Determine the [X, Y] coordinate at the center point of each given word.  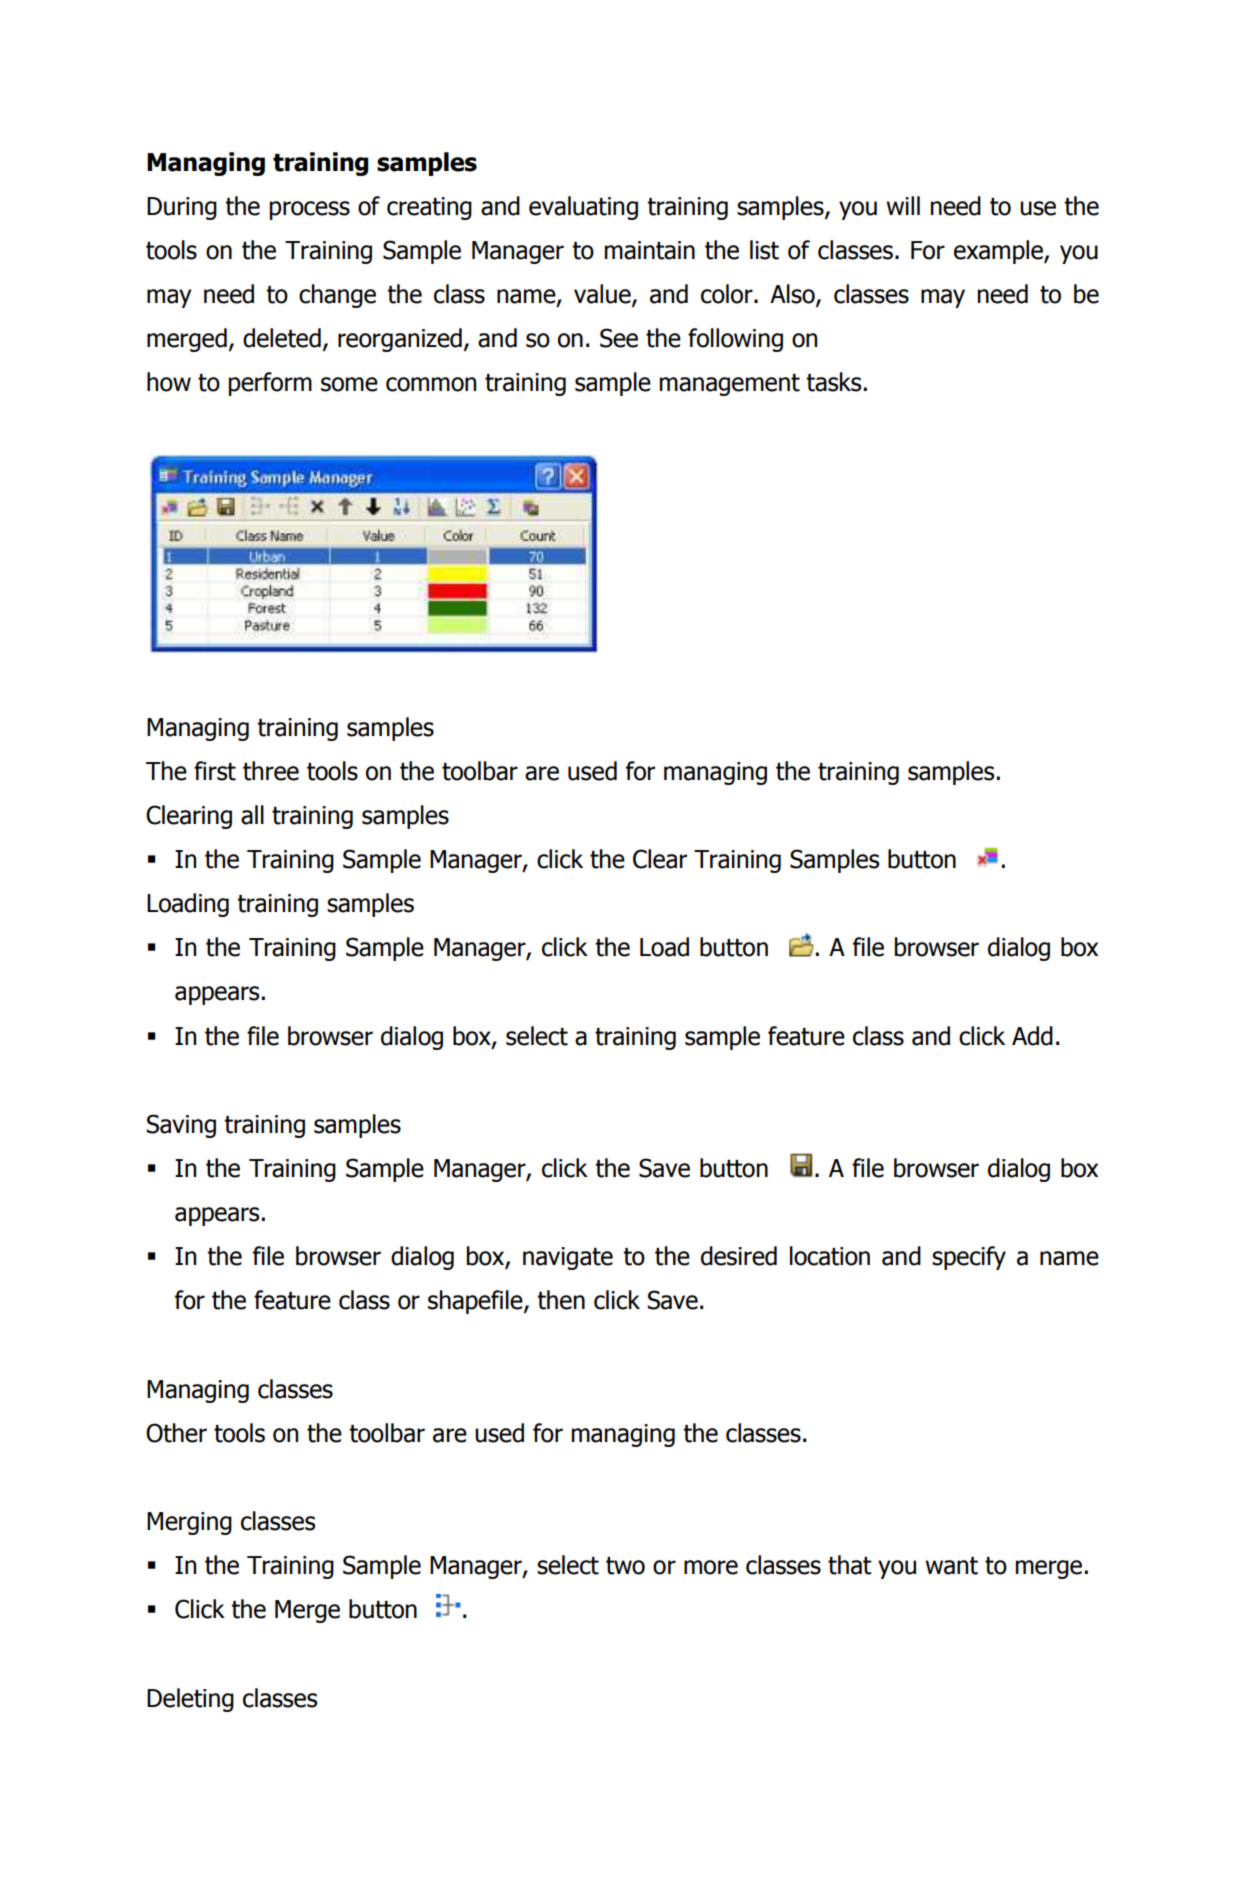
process [310, 210]
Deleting [190, 1700]
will [903, 205]
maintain [650, 250]
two [625, 1566]
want [951, 1566]
